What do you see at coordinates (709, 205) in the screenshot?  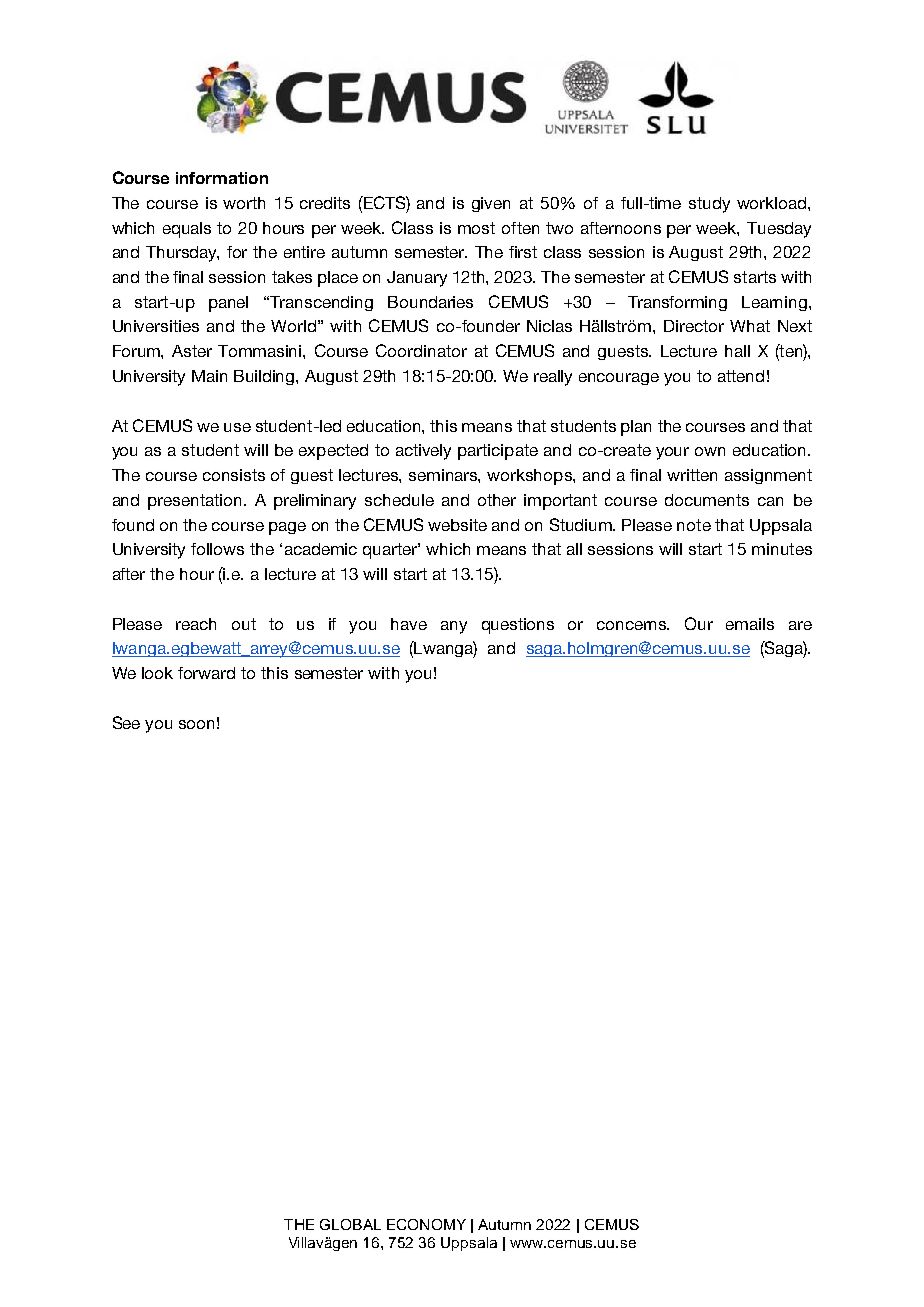 I see `study` at bounding box center [709, 205].
